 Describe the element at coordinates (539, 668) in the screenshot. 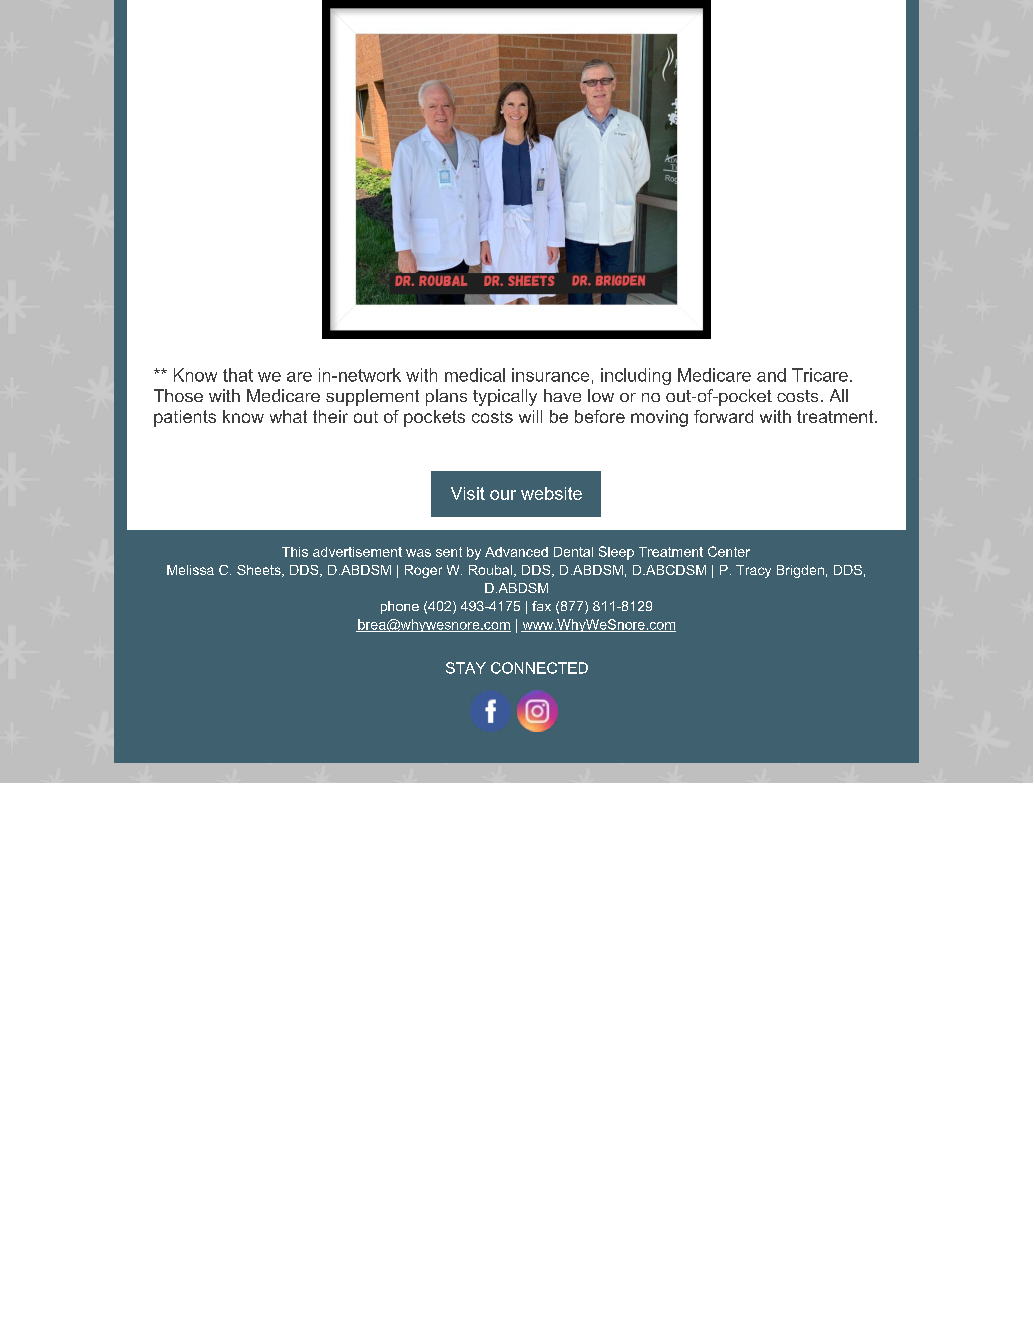

I see `CONNECTED` at that location.
